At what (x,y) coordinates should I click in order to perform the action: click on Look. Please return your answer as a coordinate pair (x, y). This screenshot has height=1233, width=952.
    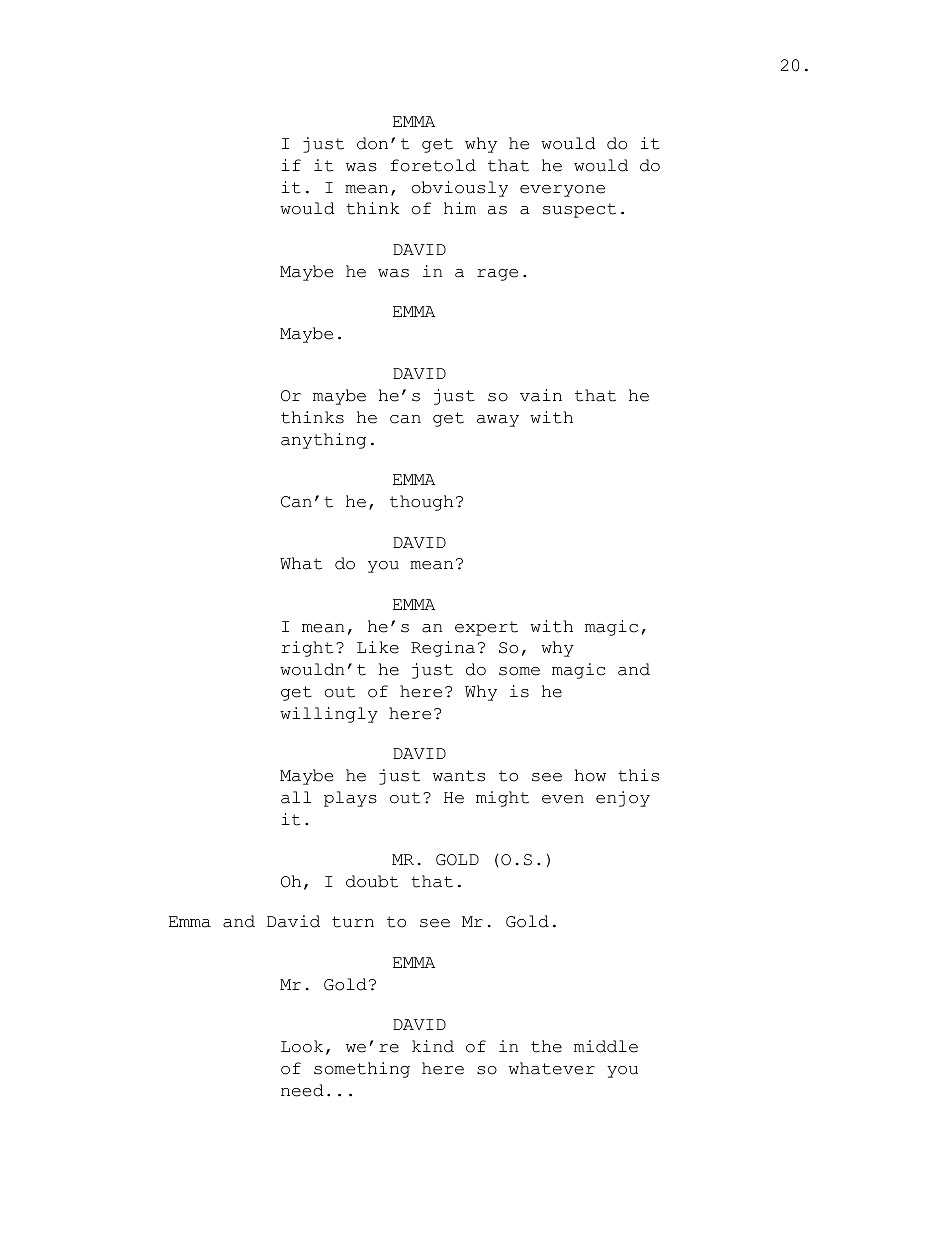
    Looking at the image, I should click on (302, 1046).
